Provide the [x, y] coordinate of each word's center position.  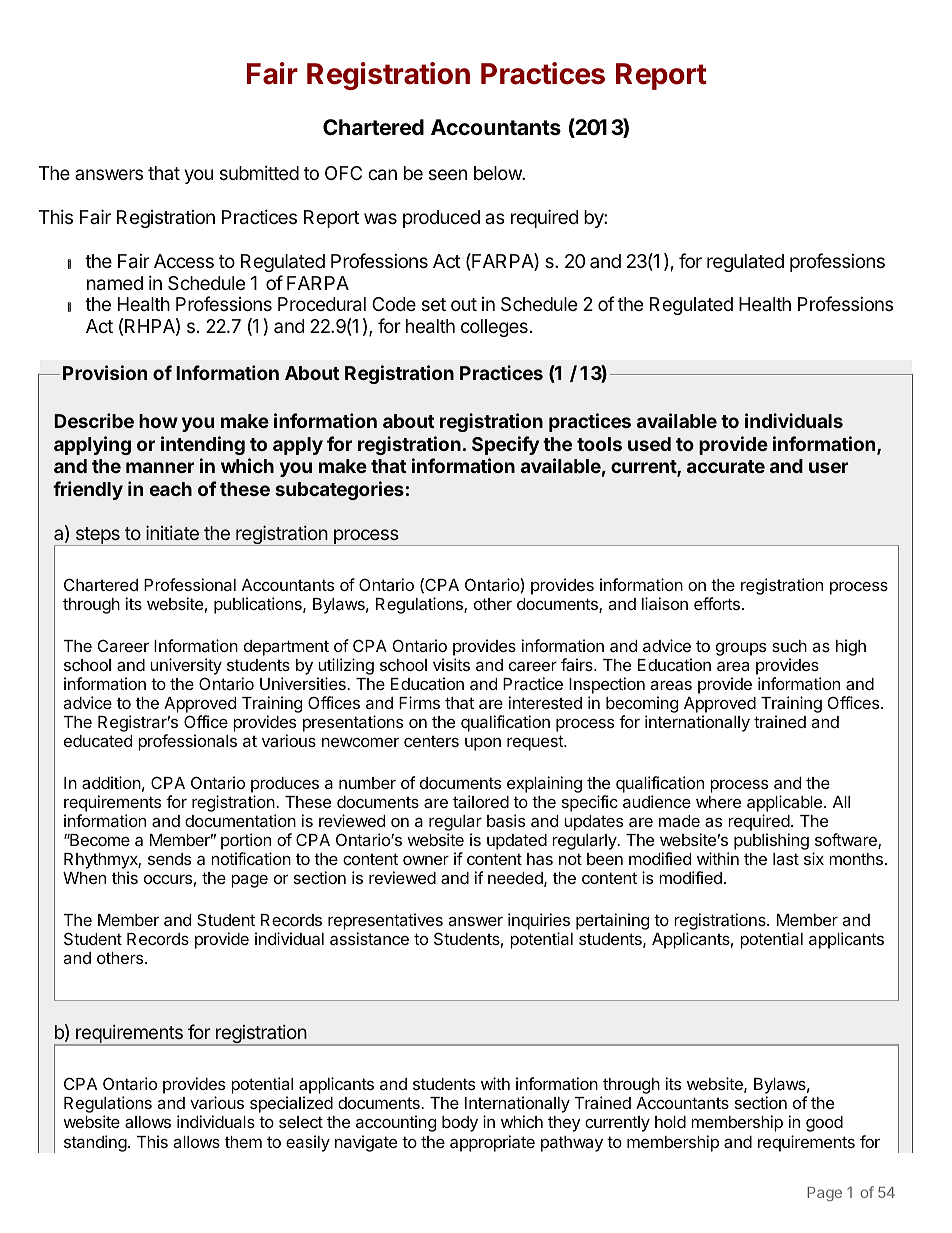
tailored [481, 801]
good [824, 1124]
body [460, 1124]
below [498, 173]
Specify [505, 445]
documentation [240, 820]
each [171, 489]
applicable [786, 803]
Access [184, 261]
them [243, 1142]
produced [441, 219]
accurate [726, 466]
